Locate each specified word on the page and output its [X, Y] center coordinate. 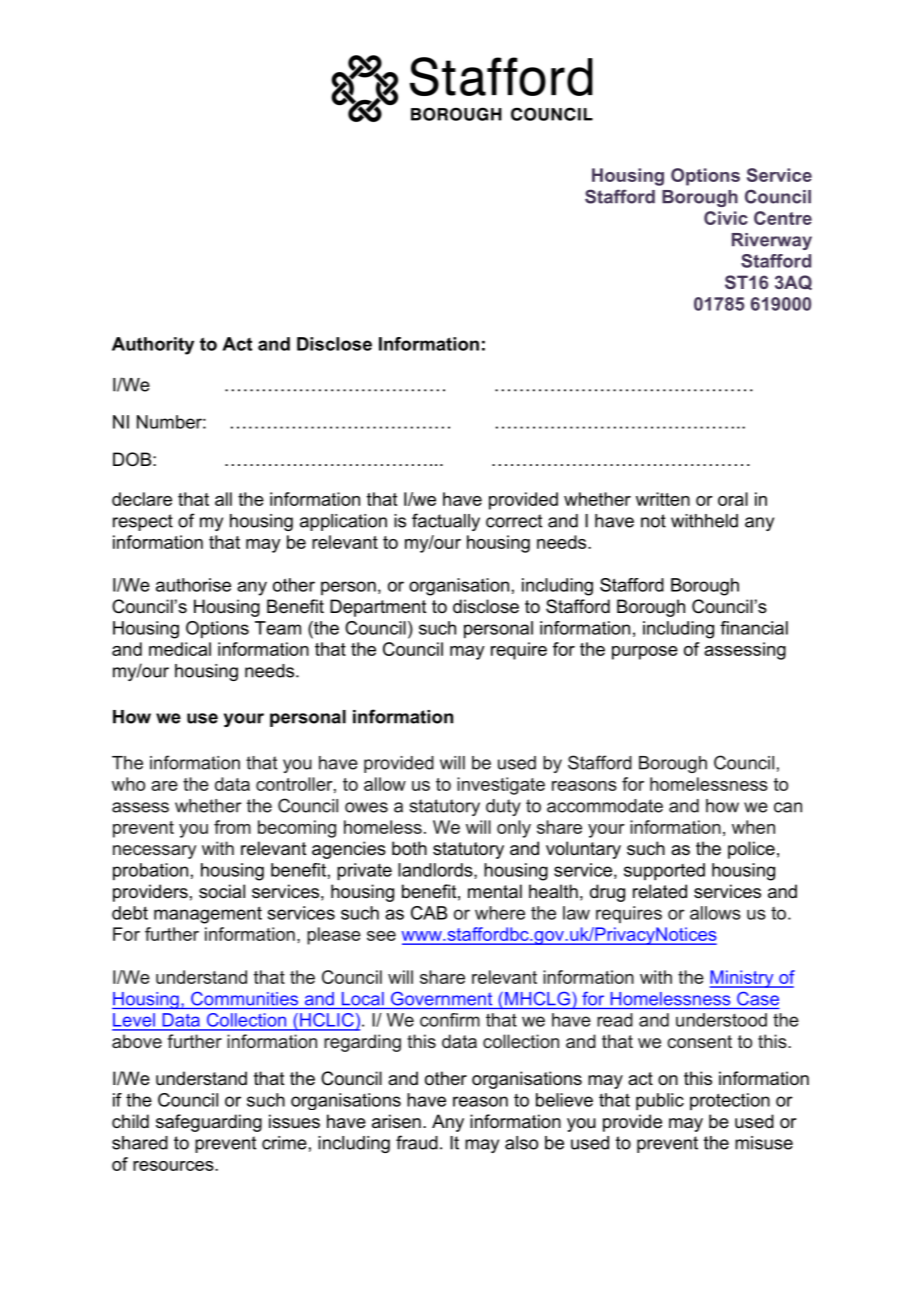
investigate [501, 786]
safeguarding [209, 1123]
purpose [645, 653]
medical [180, 649]
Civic [726, 218]
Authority [153, 346]
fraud [417, 1142]
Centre [783, 218]
